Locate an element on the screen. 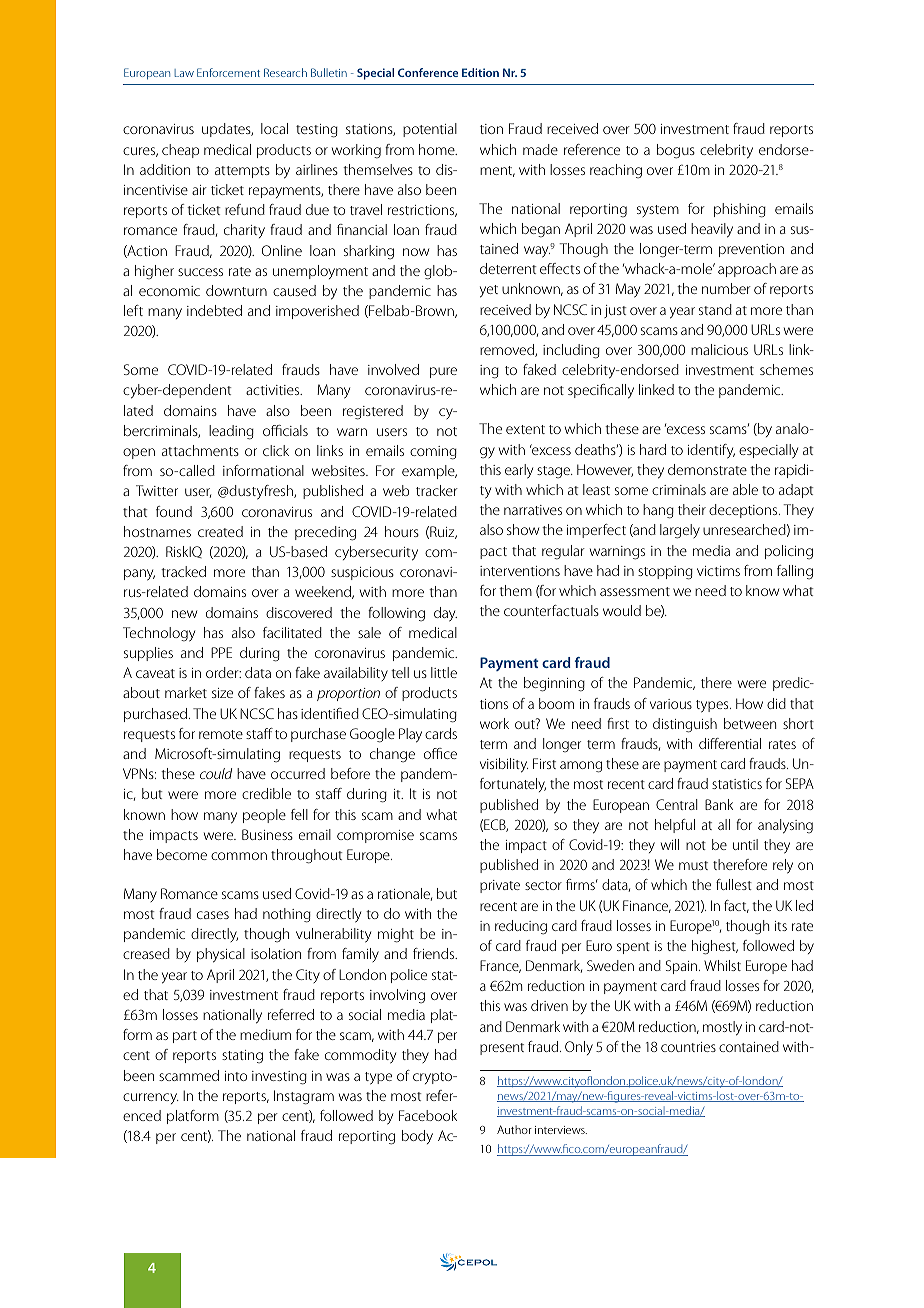 Image resolution: width=924 pixels, height=1308 pixels. Law is located at coordinates (184, 73).
